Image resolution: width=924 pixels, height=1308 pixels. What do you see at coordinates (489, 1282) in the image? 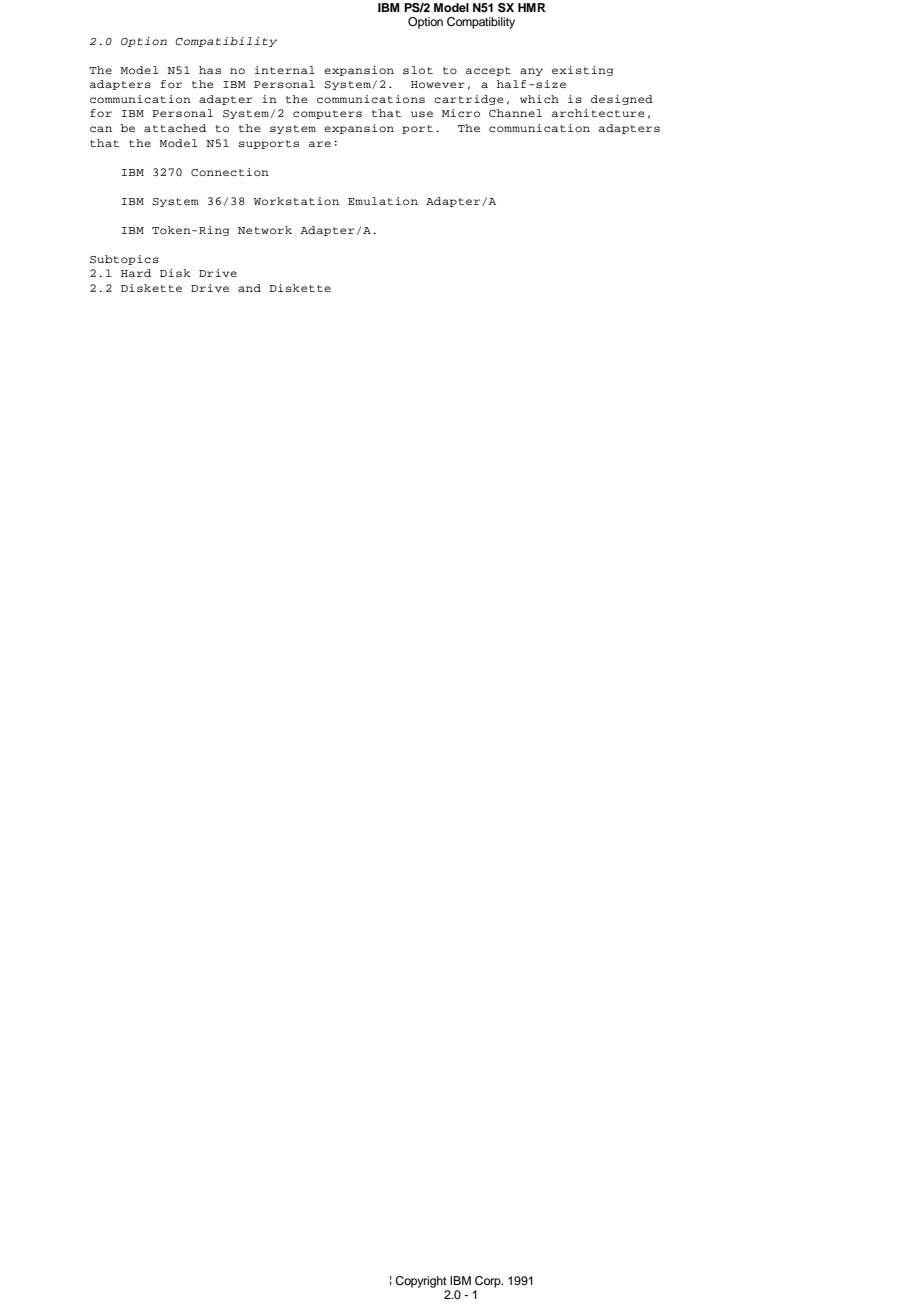
I see `Corp` at bounding box center [489, 1282].
